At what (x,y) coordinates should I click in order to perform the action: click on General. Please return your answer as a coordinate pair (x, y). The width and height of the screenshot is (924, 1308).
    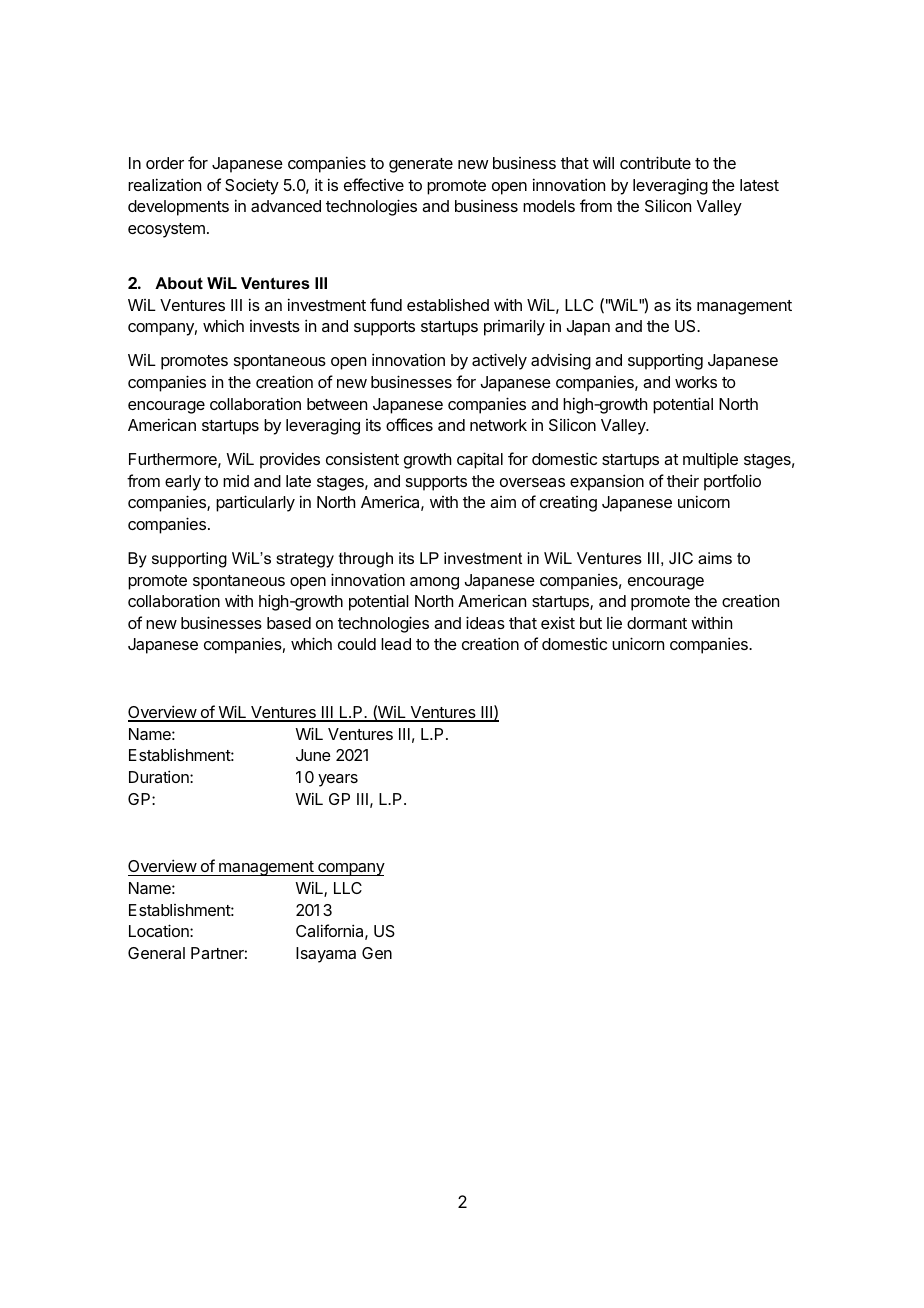
    Looking at the image, I should click on (156, 953).
